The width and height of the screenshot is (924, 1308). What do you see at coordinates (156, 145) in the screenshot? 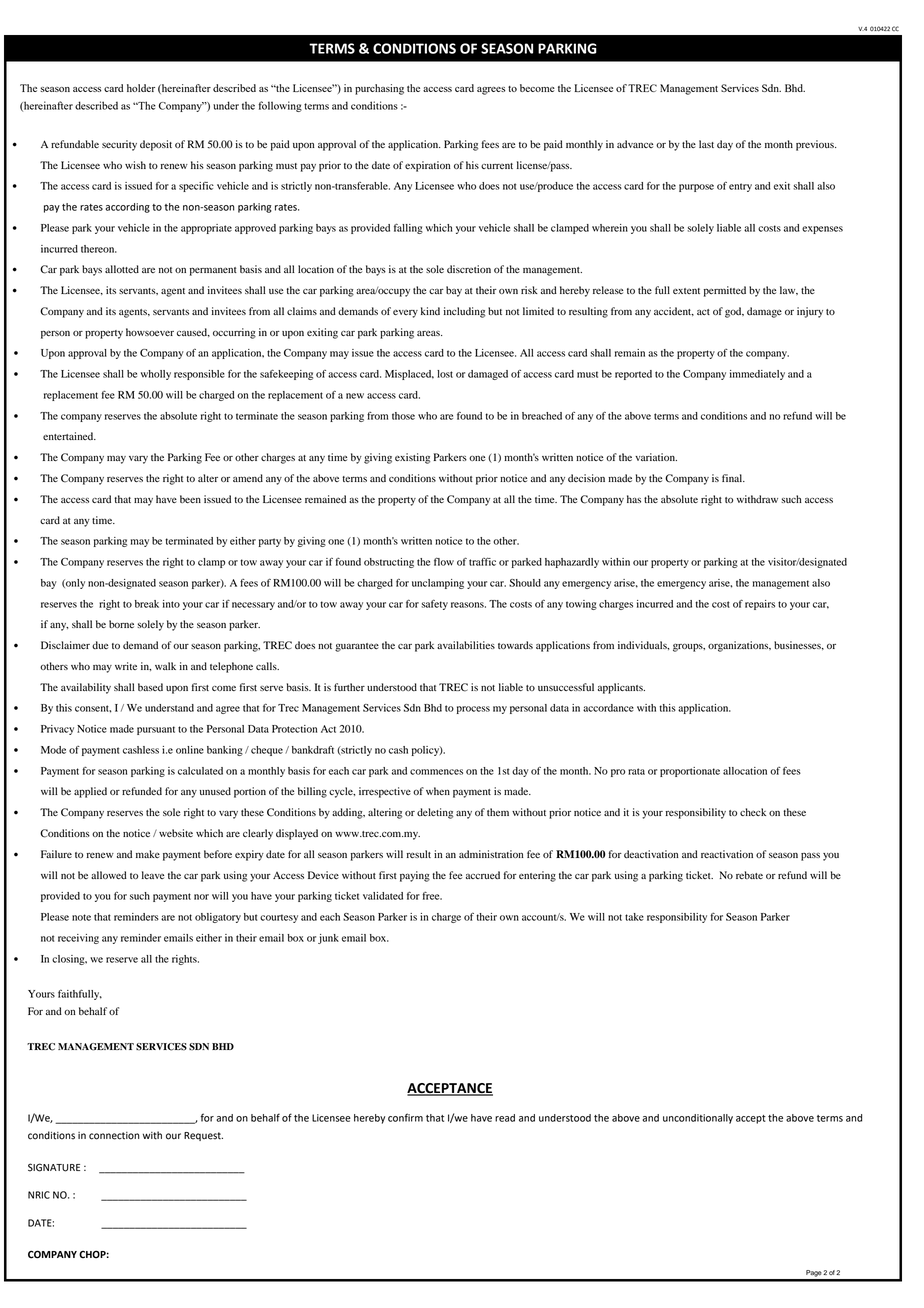
I see `deposit` at bounding box center [156, 145].
